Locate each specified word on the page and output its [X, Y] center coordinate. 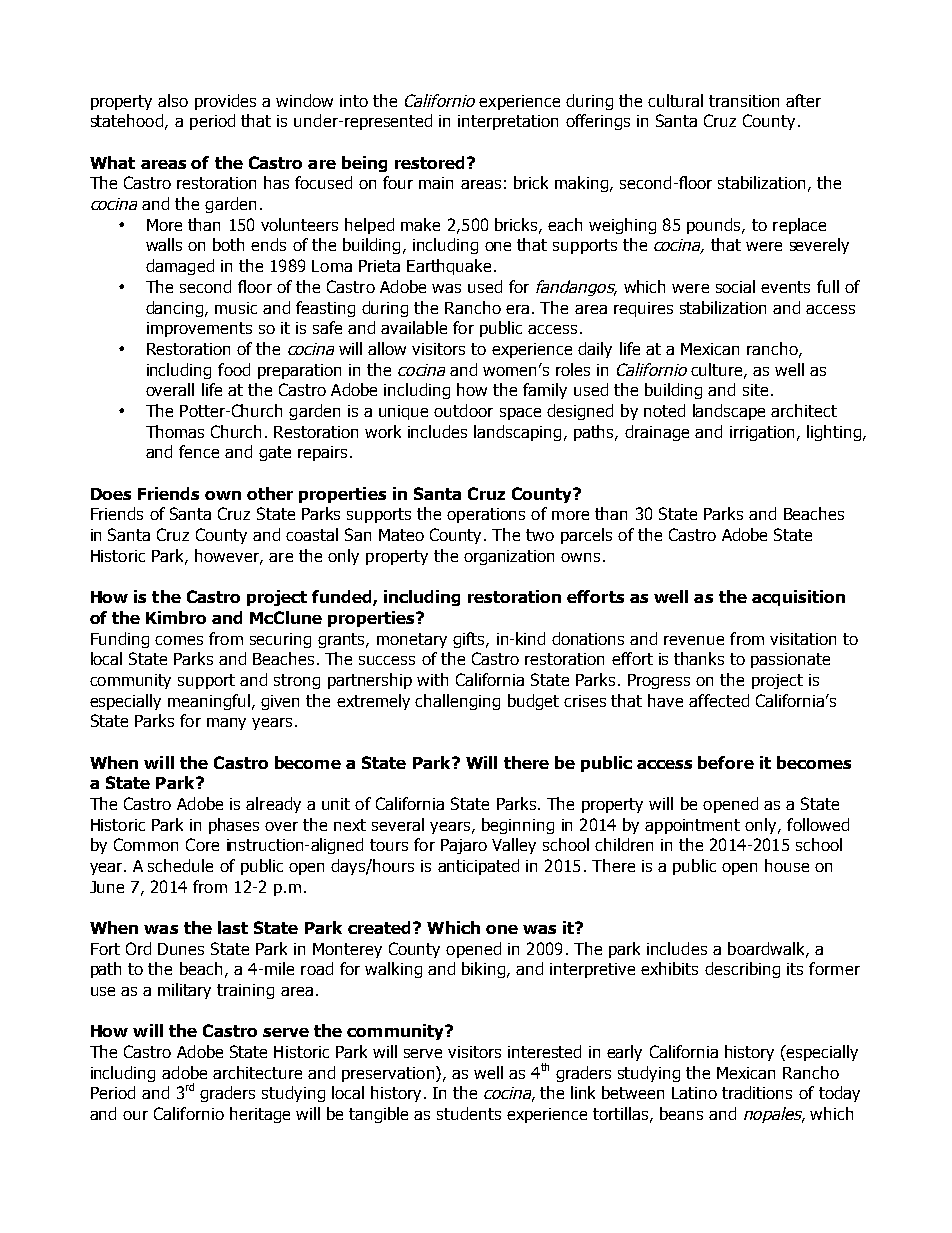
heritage [260, 1115]
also [173, 100]
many [226, 724]
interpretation [508, 122]
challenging [457, 702]
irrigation [764, 433]
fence [199, 451]
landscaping [517, 433]
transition [744, 101]
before [726, 762]
